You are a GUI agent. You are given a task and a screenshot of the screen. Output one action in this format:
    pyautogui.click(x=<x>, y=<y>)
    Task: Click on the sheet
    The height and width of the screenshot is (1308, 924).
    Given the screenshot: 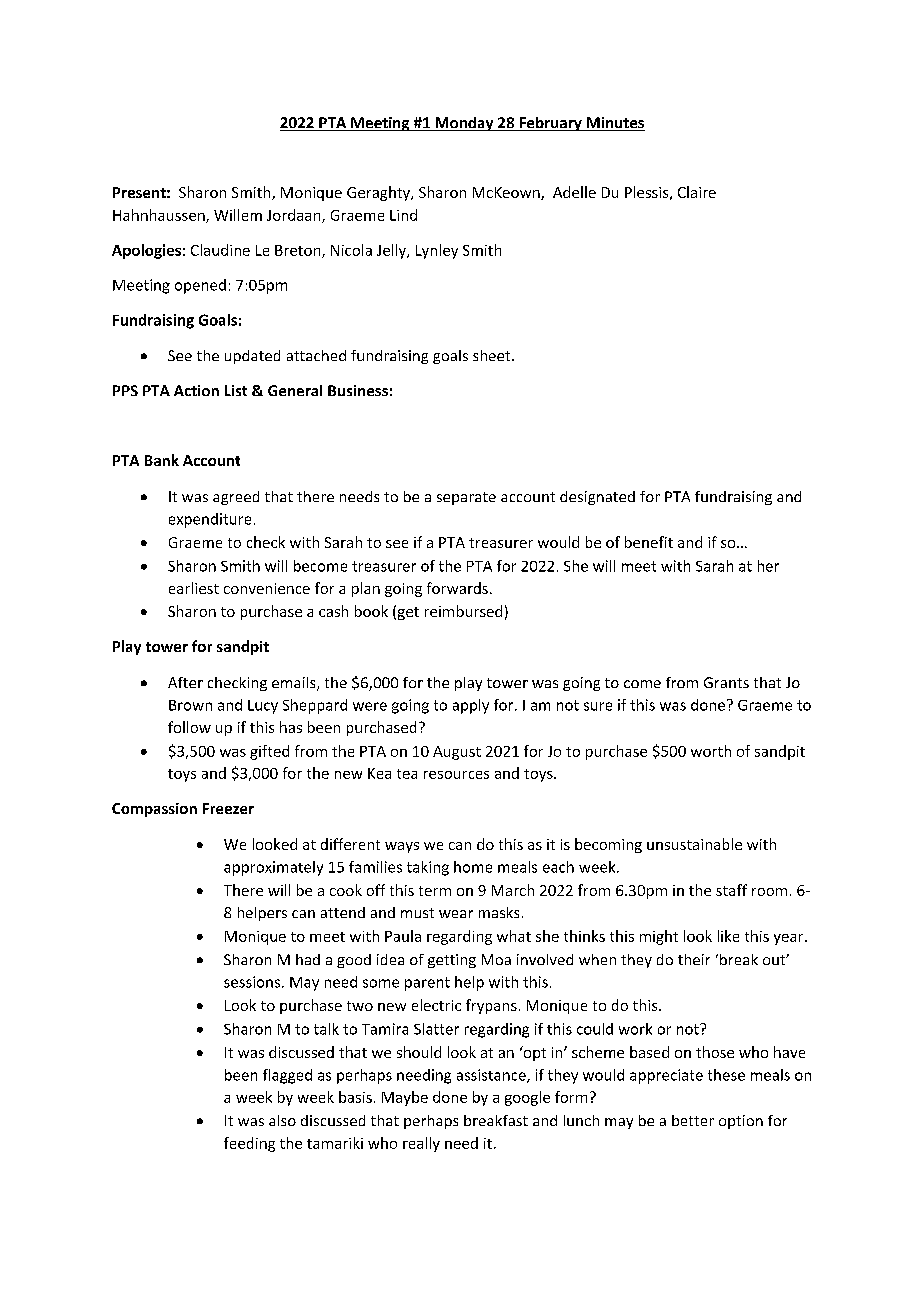 What is the action you would take?
    pyautogui.click(x=493, y=355)
